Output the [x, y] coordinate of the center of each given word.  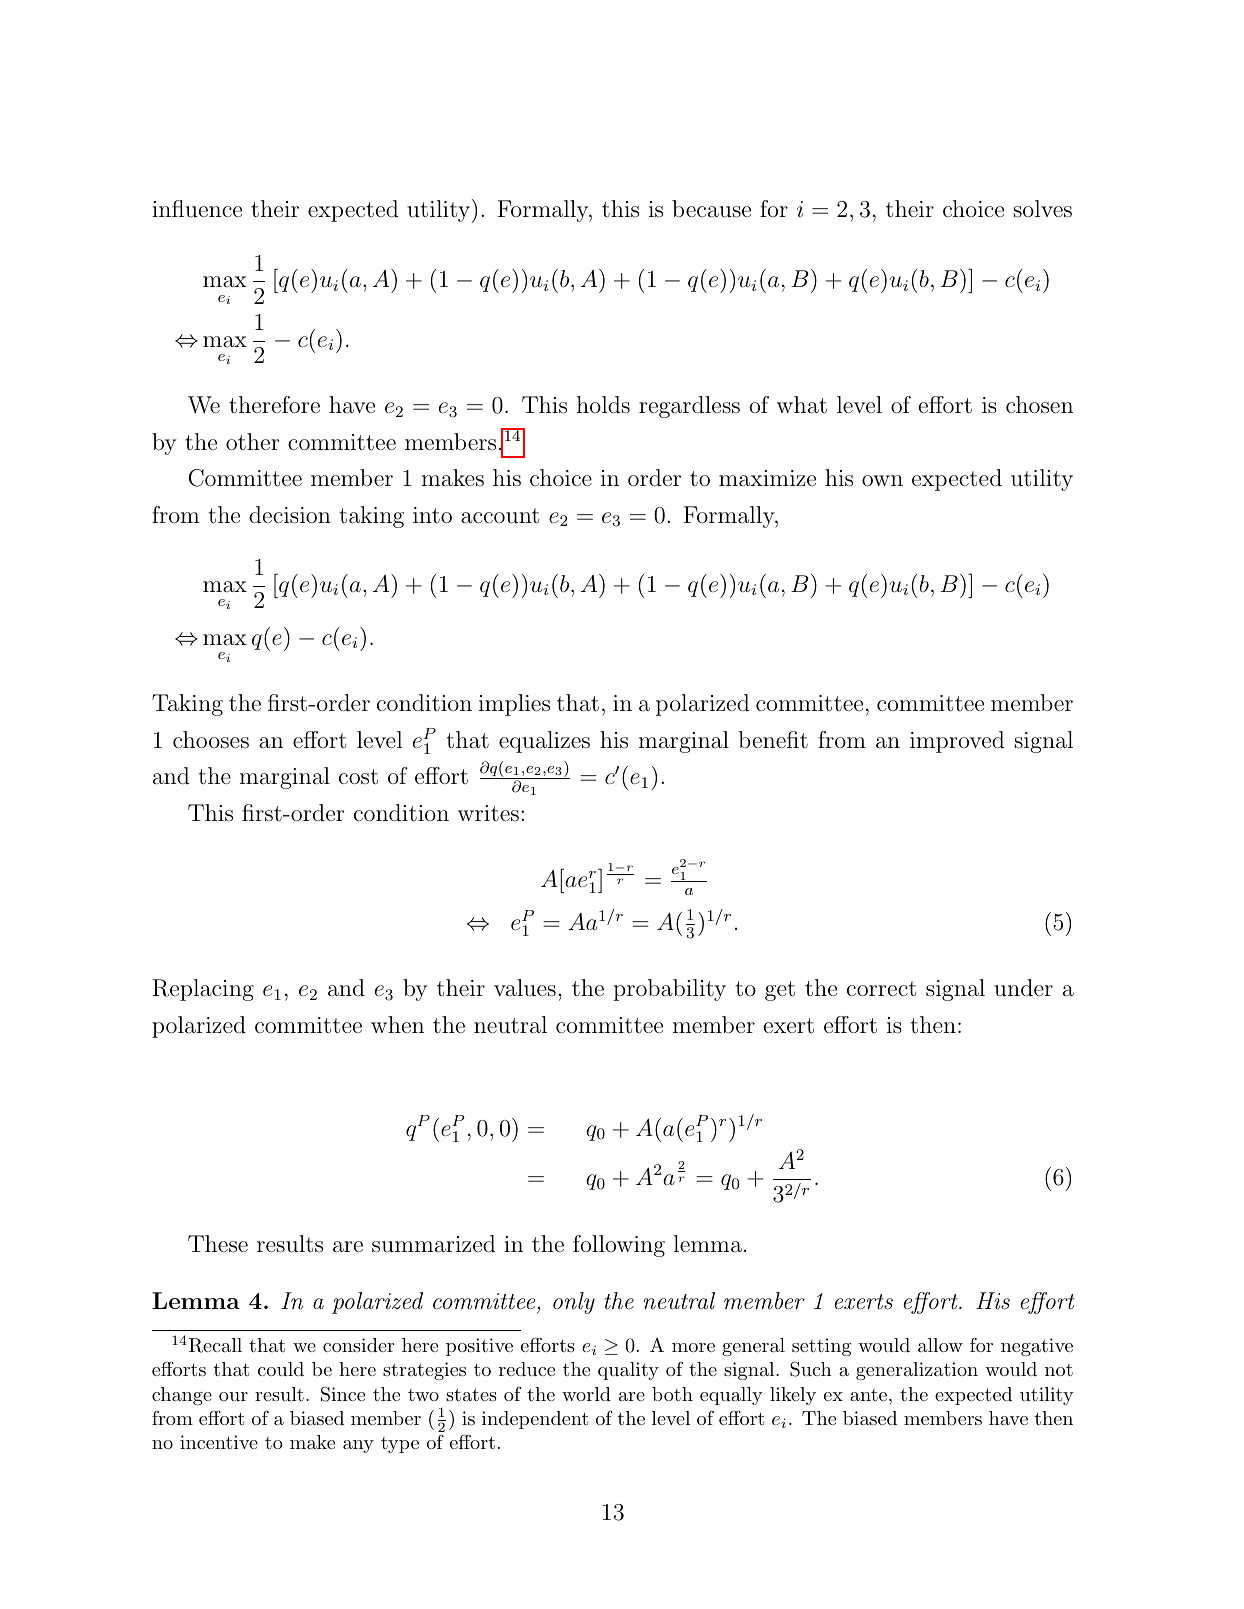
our [233, 1396]
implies [514, 705]
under [1023, 988]
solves [1043, 209]
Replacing [203, 990]
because [711, 209]
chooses [211, 739]
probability [669, 990]
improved [957, 742]
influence [197, 209]
